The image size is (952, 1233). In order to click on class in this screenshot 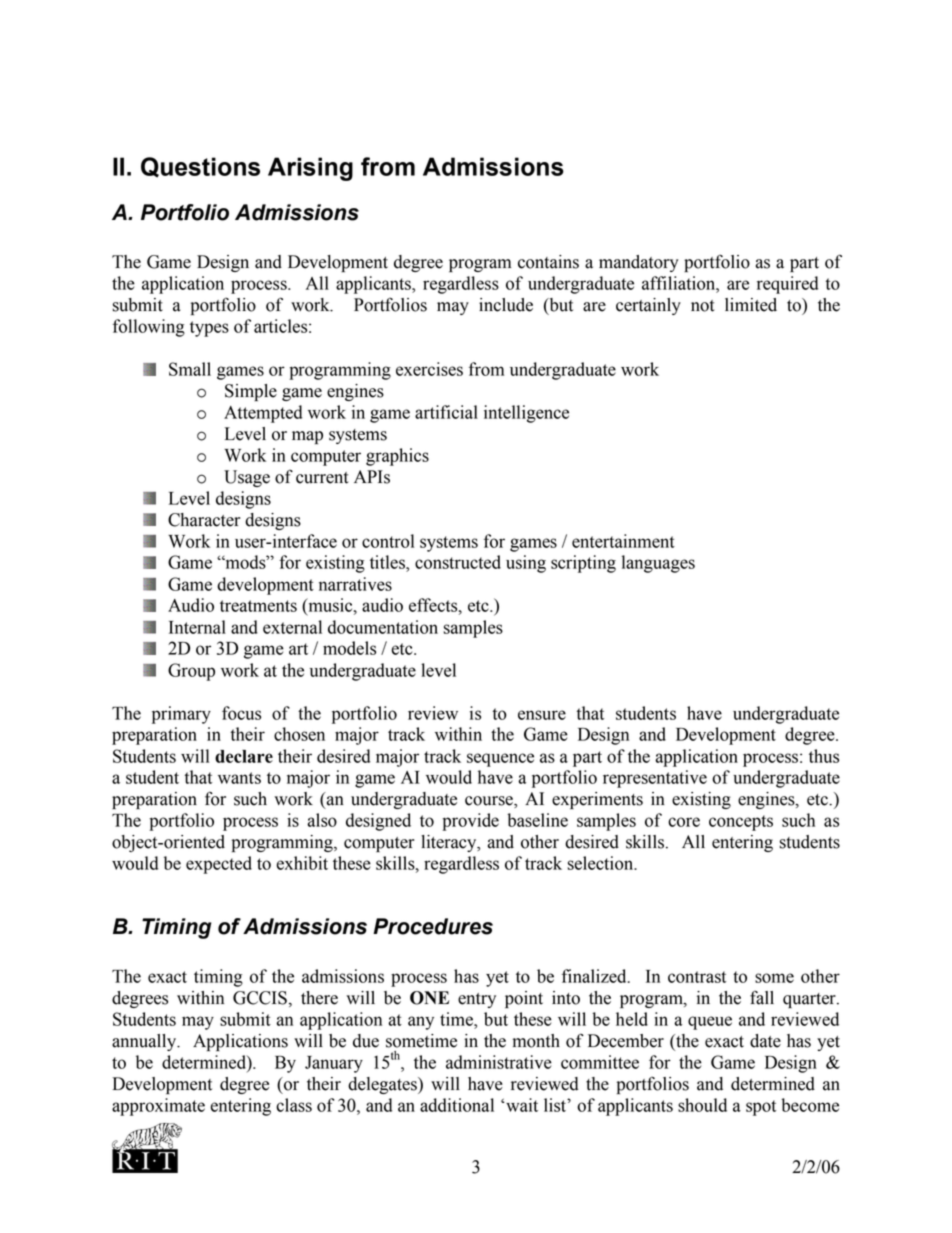, I will do `click(294, 1105)`.
